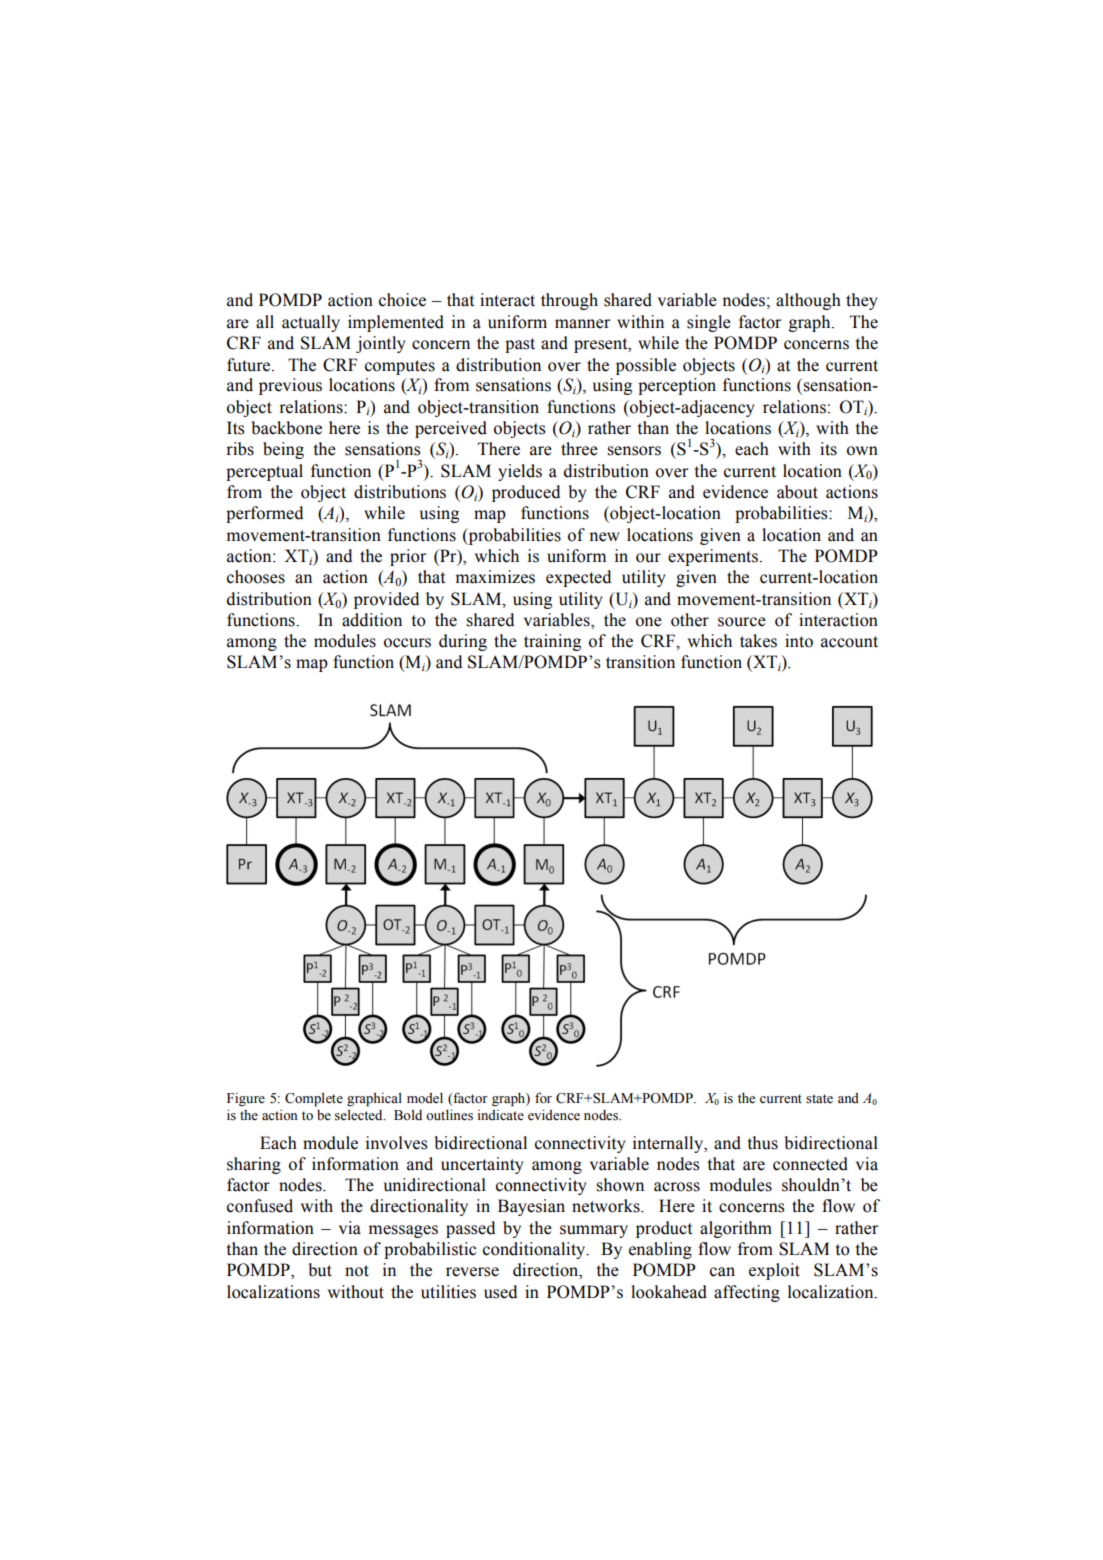 This screenshot has height=1560, width=1103. Describe the element at coordinates (372, 620) in the screenshot. I see `addition` at that location.
